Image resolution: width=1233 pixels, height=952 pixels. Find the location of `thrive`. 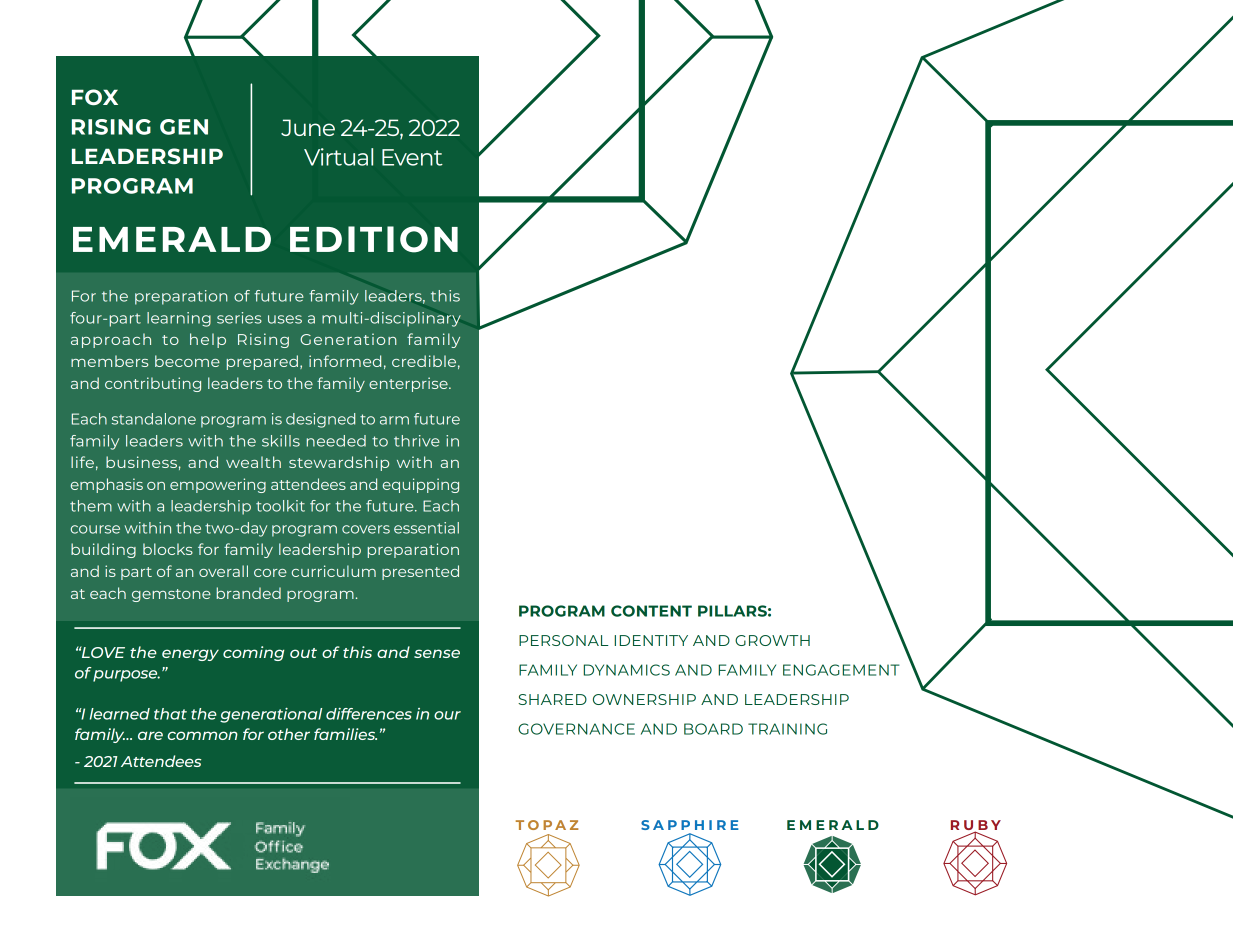

thrive is located at coordinates (417, 441).
